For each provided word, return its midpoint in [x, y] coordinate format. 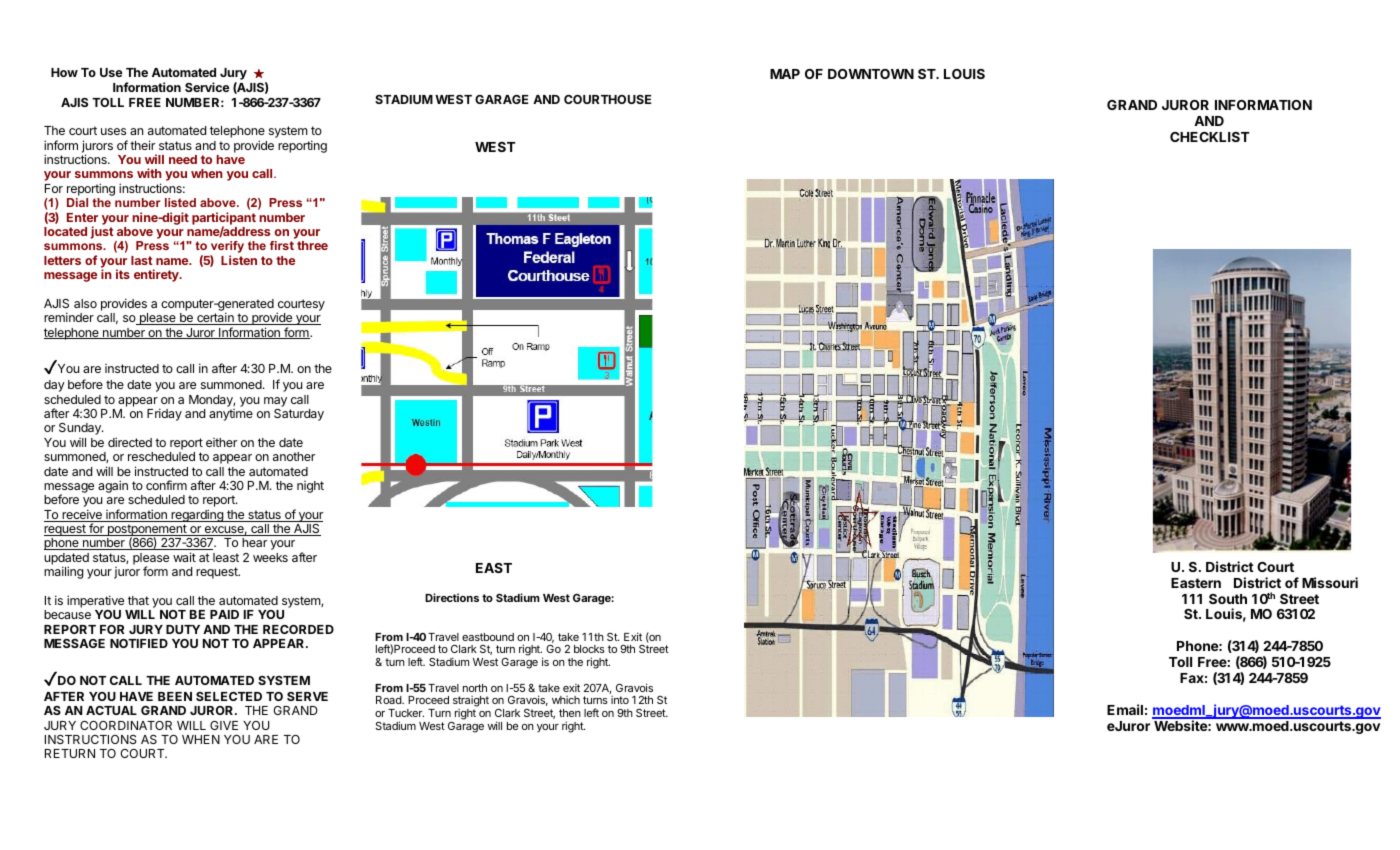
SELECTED [229, 696]
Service [207, 87]
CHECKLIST [1210, 137]
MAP [785, 74]
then [570, 713]
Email [1125, 709]
